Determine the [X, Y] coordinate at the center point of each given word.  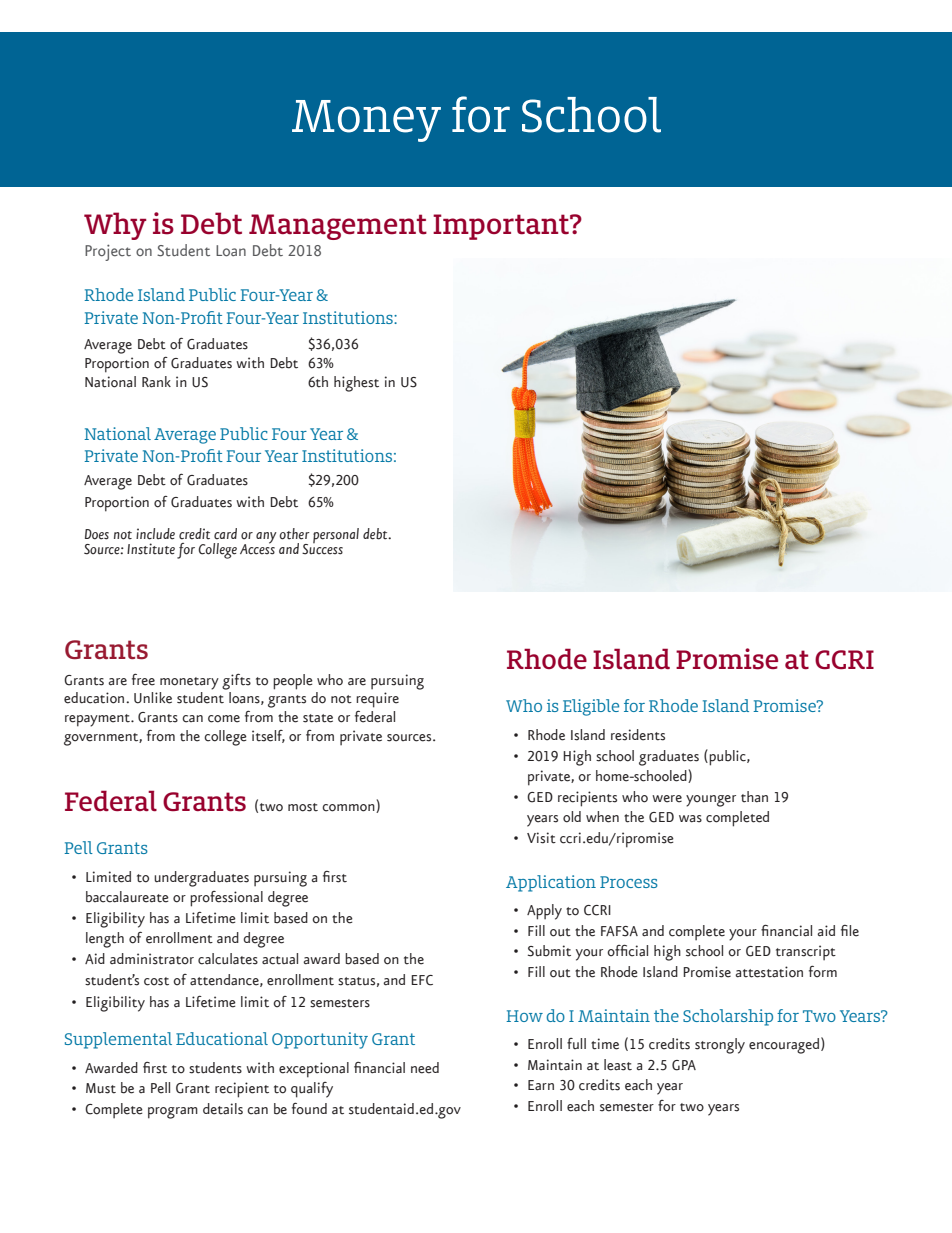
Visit [541, 838]
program [173, 1113]
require [377, 700]
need [425, 1068]
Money [366, 121]
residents [638, 735]
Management [338, 227]
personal [336, 535]
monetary [189, 683]
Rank [156, 382]
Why [115, 226]
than [754, 797]
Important [502, 227]
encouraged [784, 1046]
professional [226, 899]
